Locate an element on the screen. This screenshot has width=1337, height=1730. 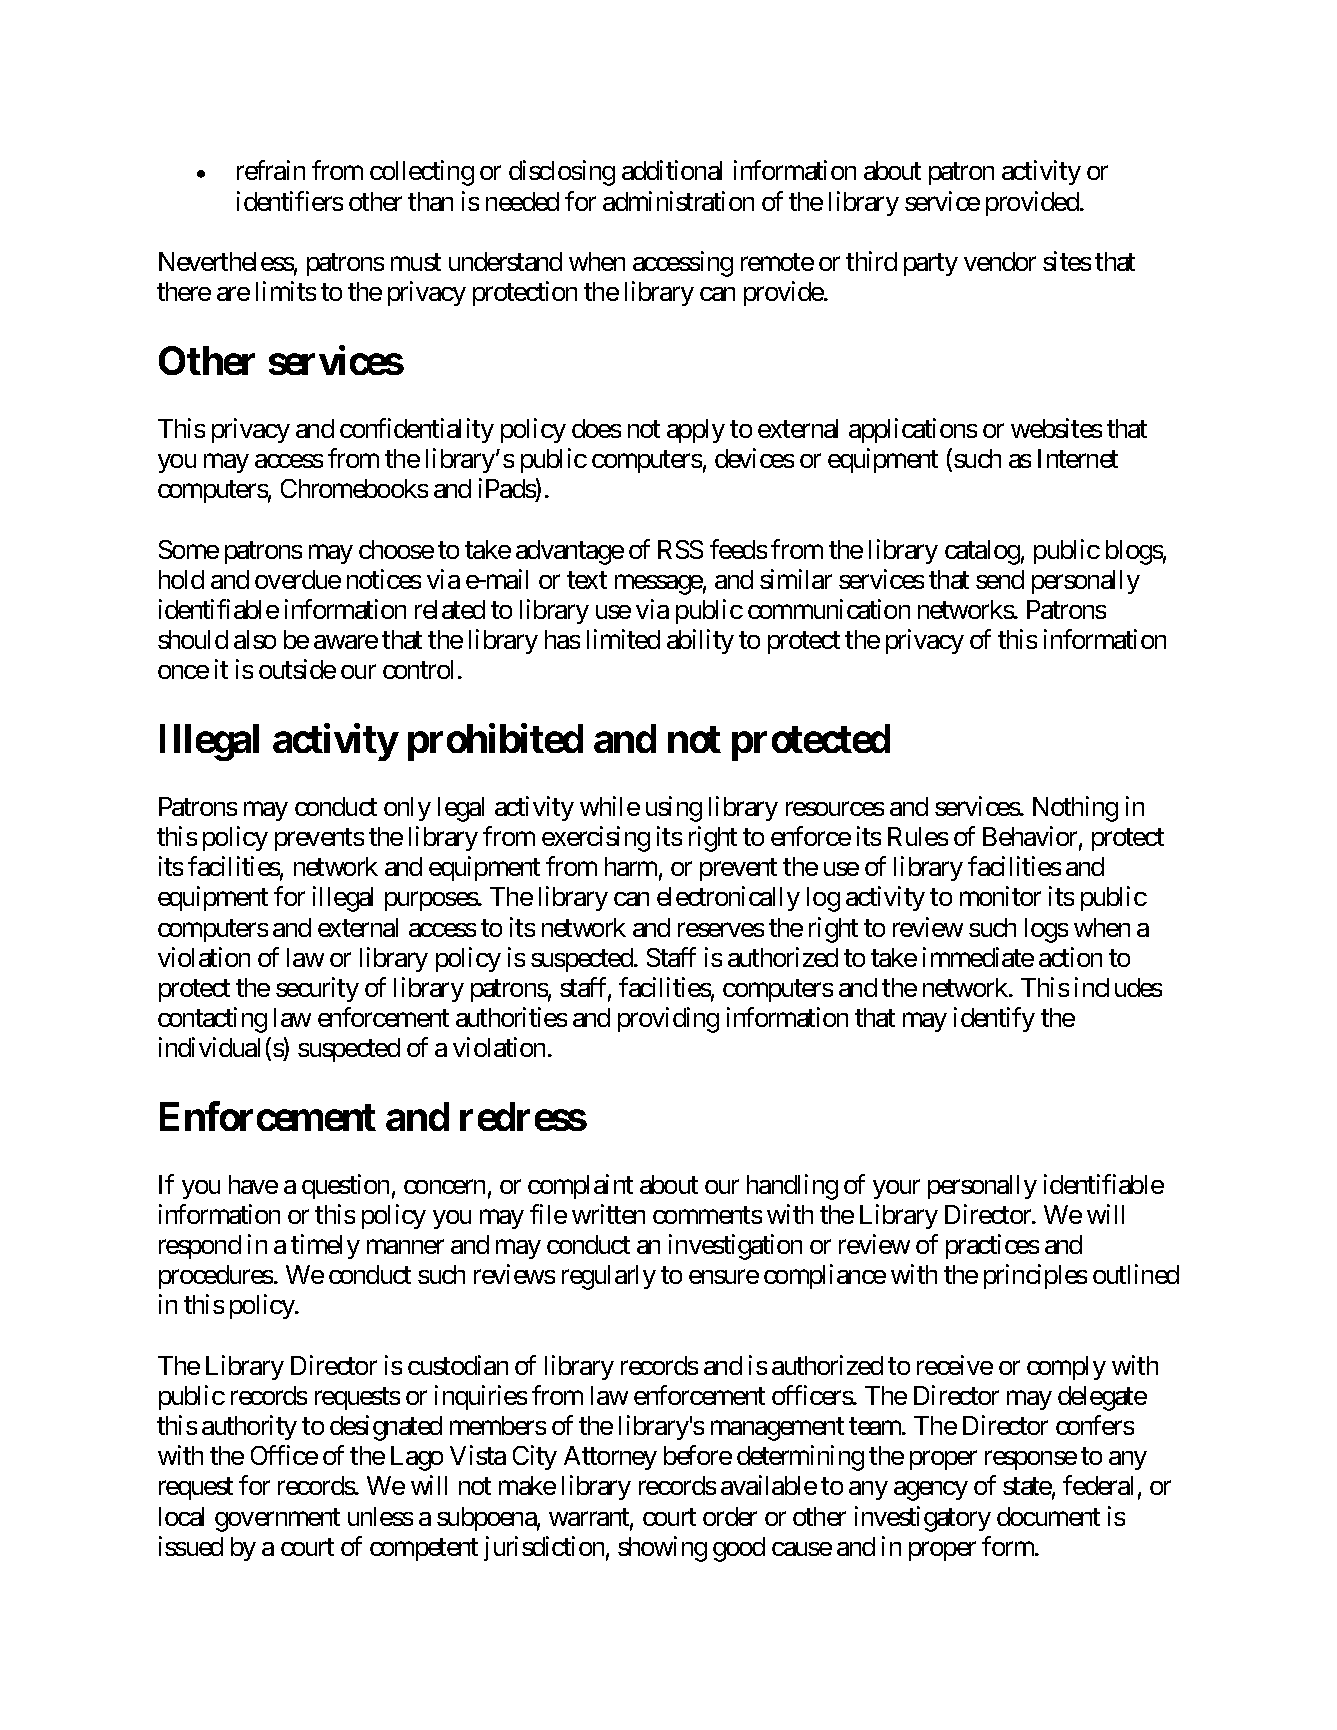
providing is located at coordinates (668, 1020).
